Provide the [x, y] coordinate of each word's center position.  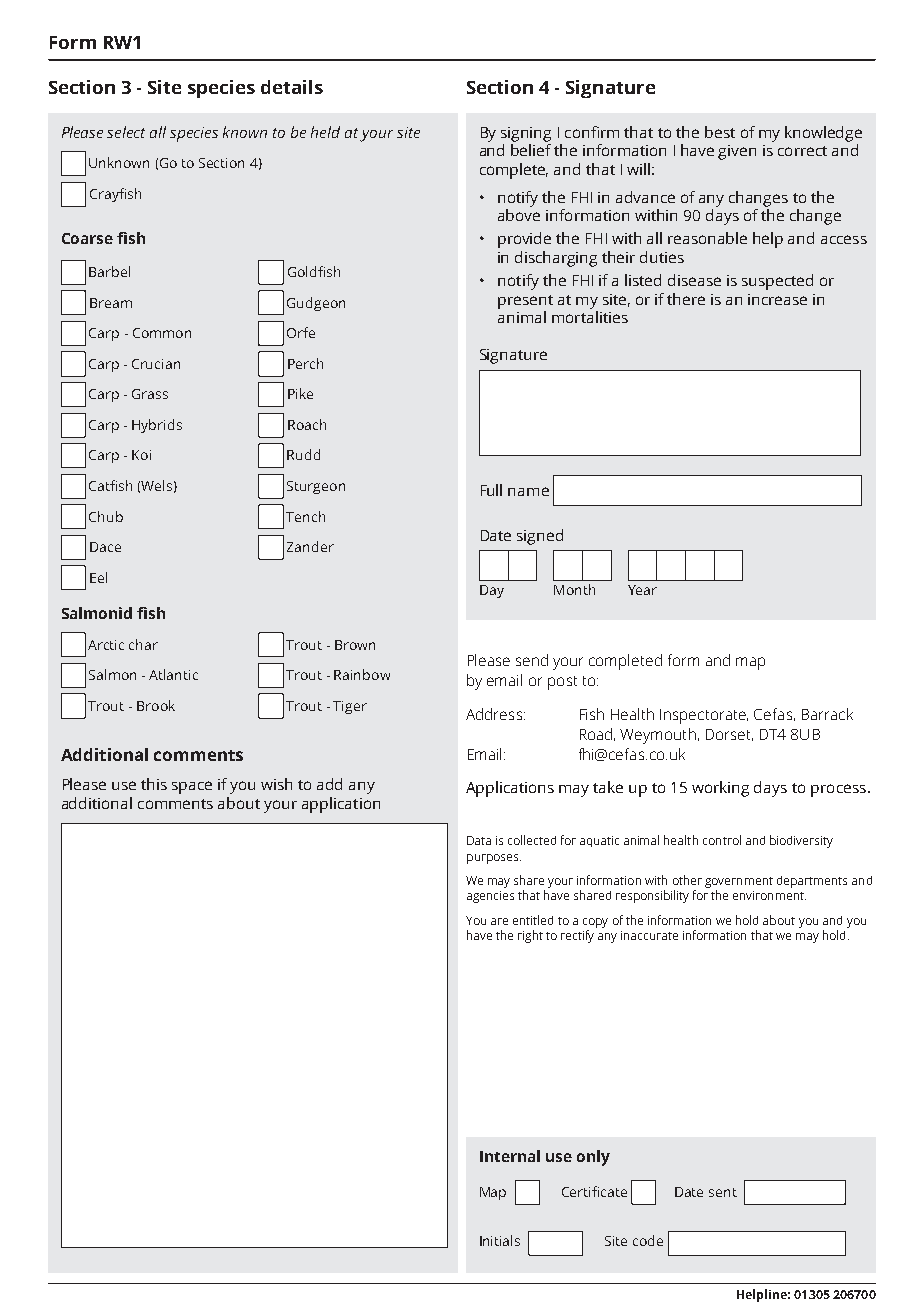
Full [491, 490]
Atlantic [173, 674]
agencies [490, 897]
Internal [510, 1156]
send [532, 660]
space [192, 787]
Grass [150, 394]
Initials [500, 1240]
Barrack [827, 714]
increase [777, 299]
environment [769, 895]
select [126, 132]
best [720, 132]
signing [526, 134]
